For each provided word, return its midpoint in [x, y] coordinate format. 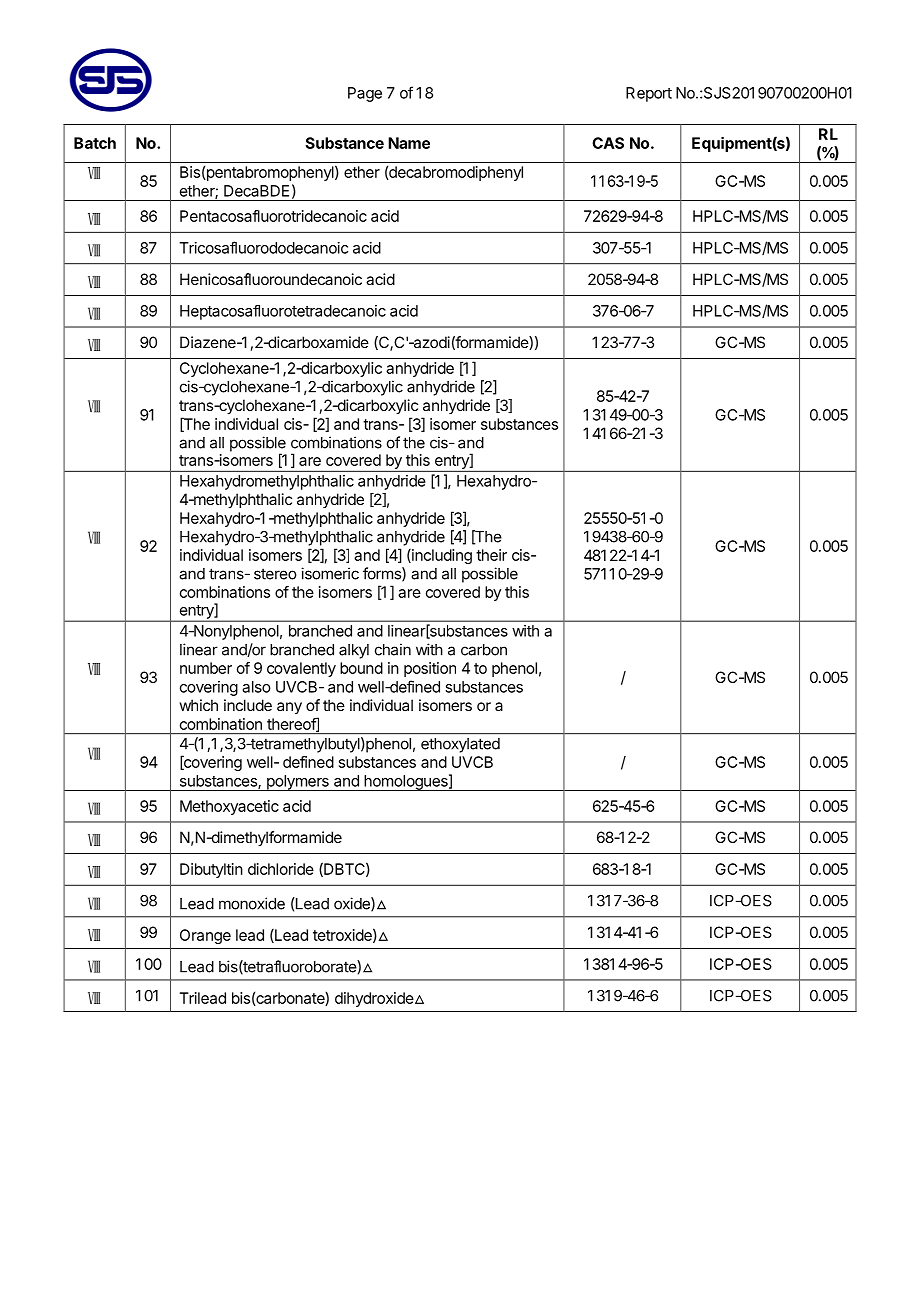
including [441, 556]
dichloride [281, 869]
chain [393, 649]
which [198, 705]
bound [361, 668]
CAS [608, 143]
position [430, 669]
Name [409, 143]
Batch [95, 143]
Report [649, 94]
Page [365, 94]
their [491, 555]
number [206, 668]
